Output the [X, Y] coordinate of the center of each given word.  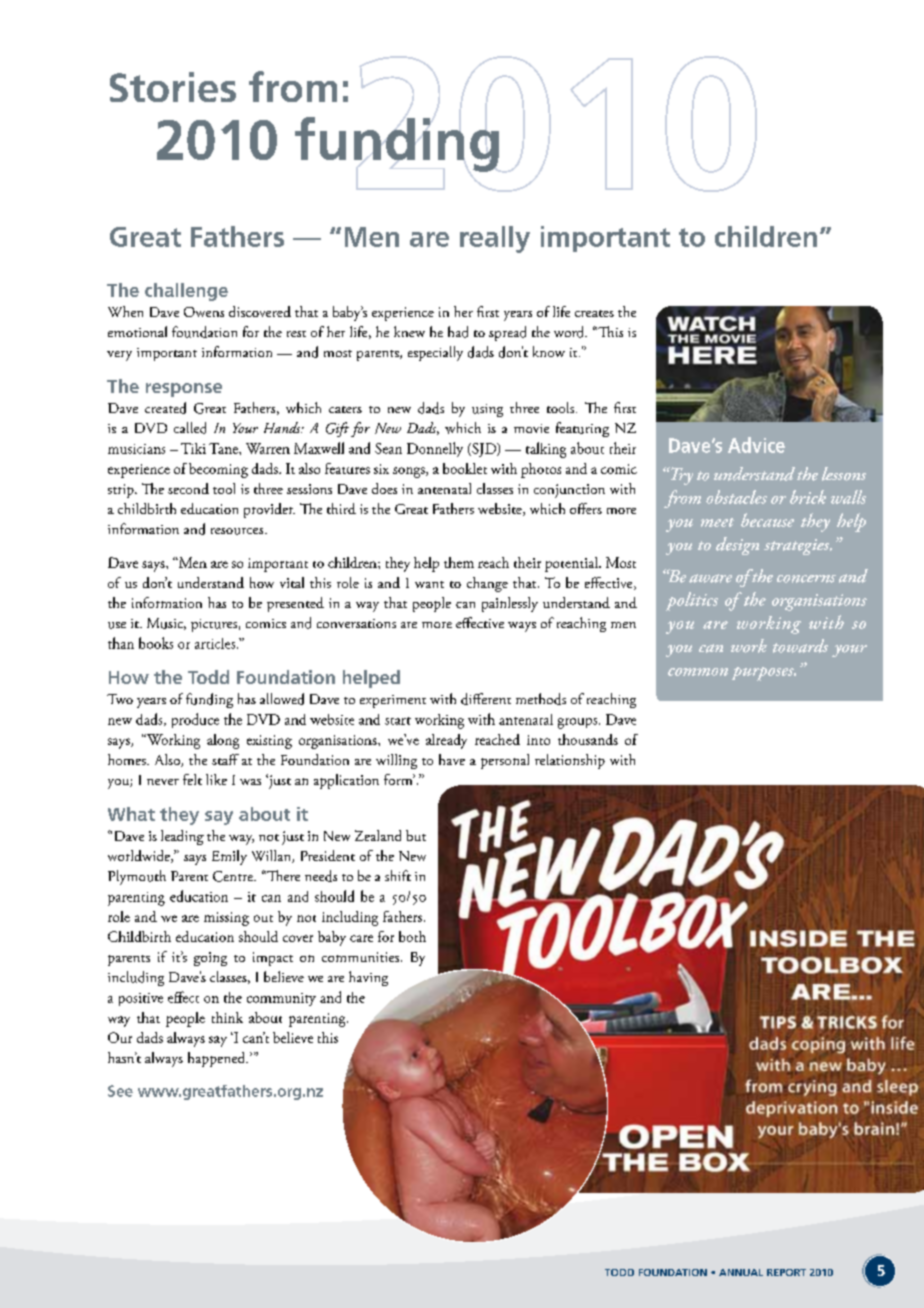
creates [594, 313]
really [495, 239]
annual [741, 1272]
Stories [173, 87]
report [786, 1272]
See [120, 1091]
